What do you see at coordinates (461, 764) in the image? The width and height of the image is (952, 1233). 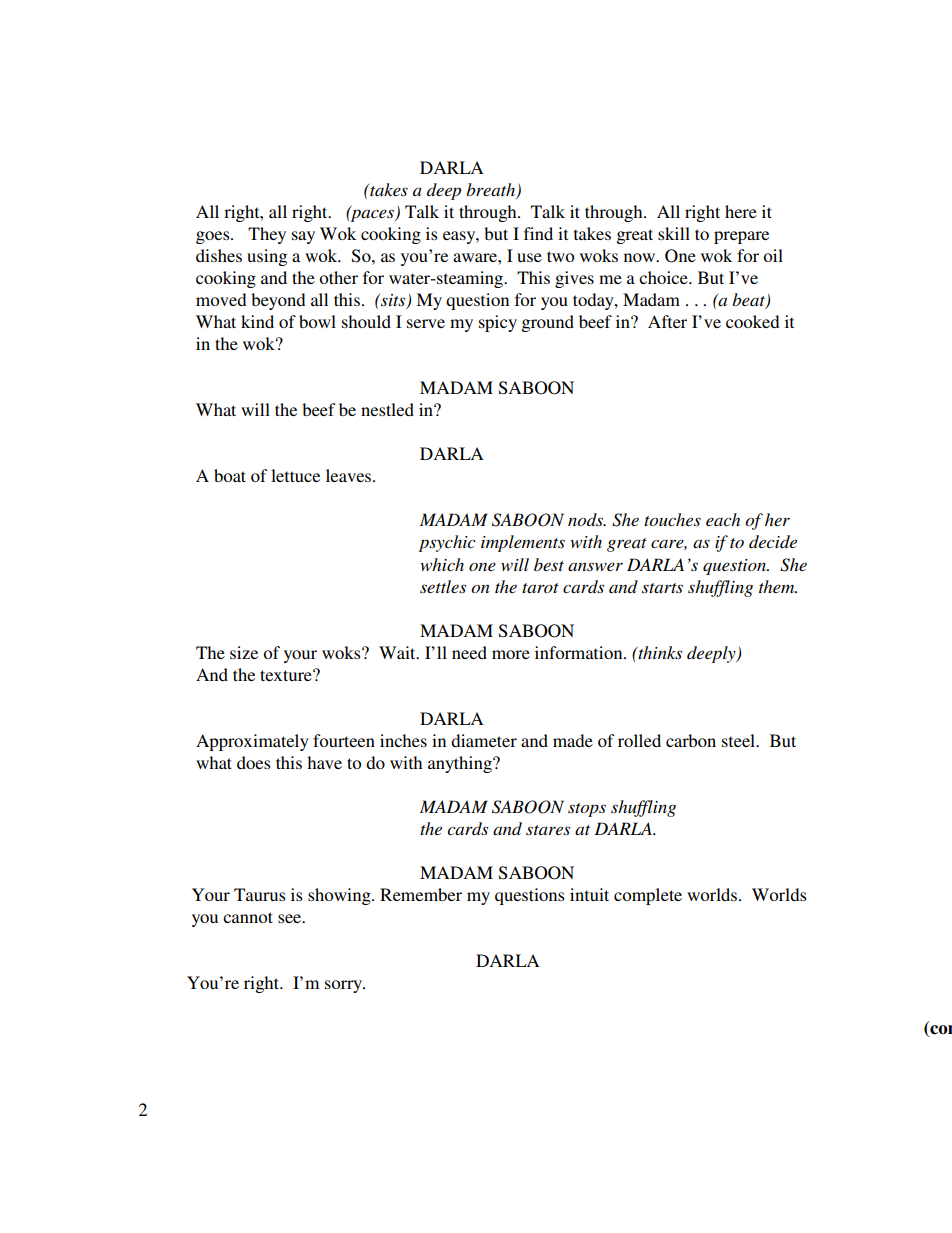 I see `anything` at bounding box center [461, 764].
